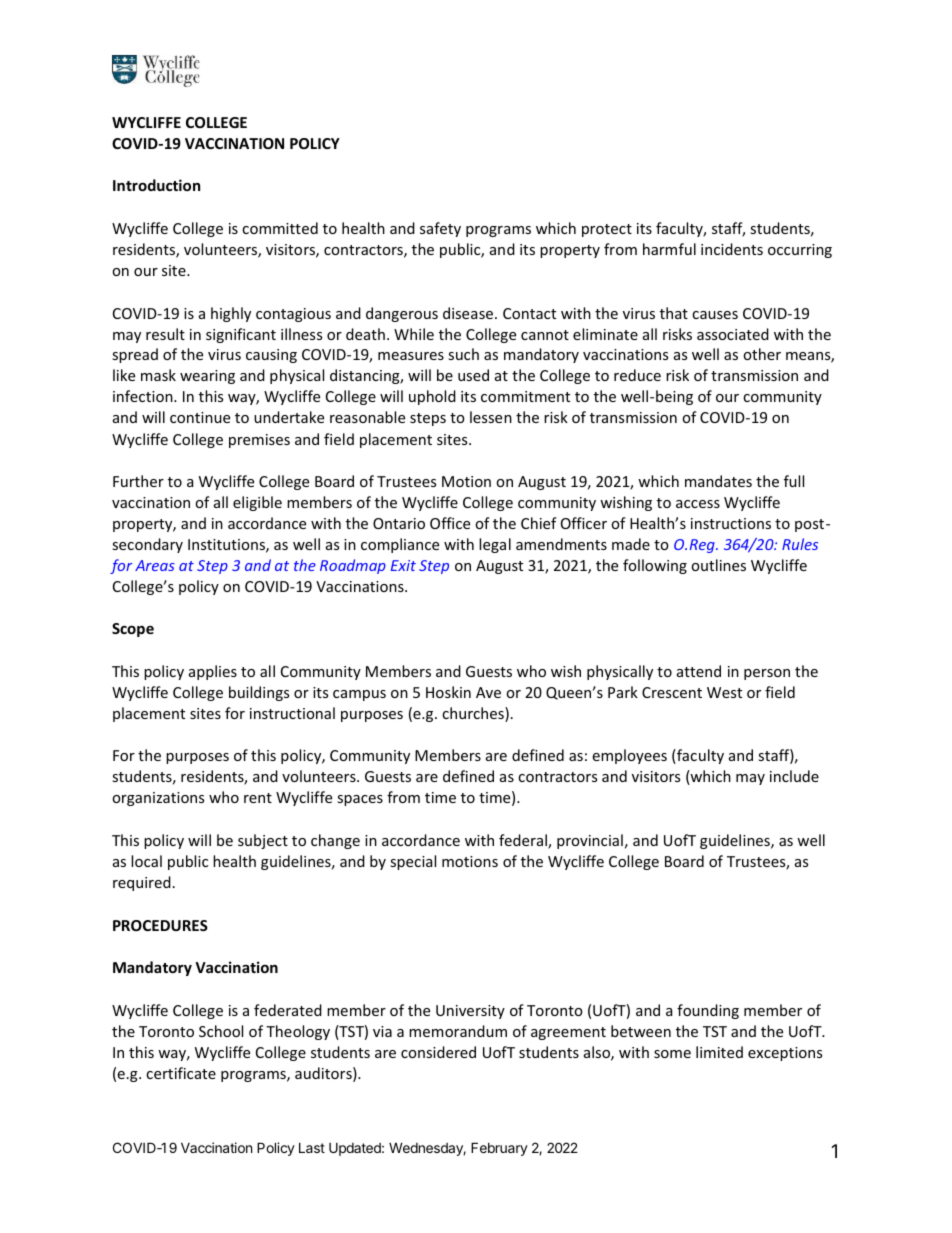  Describe the element at coordinates (213, 672) in the document. I see `applies` at that location.
